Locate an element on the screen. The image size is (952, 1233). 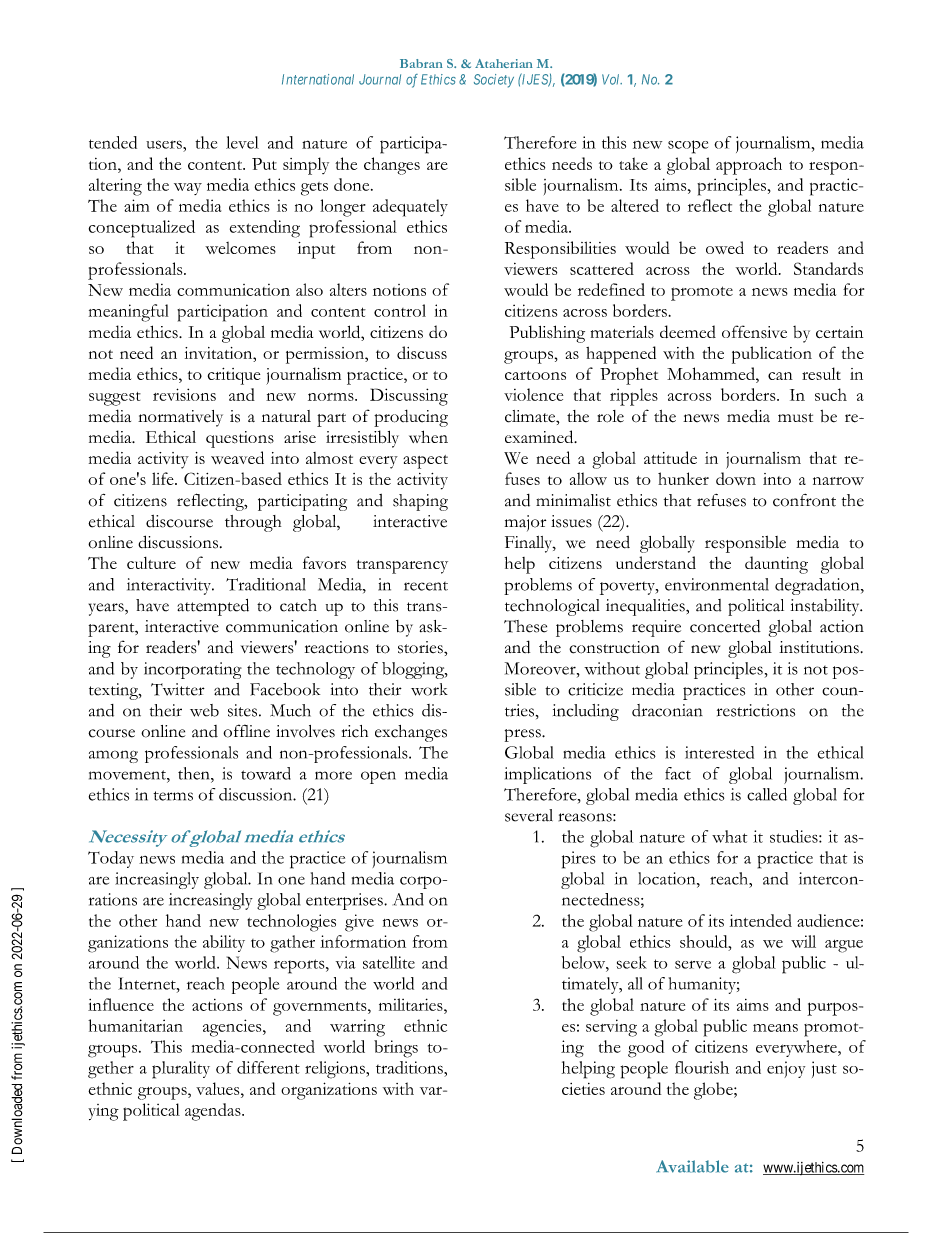
brings is located at coordinates (396, 1049).
